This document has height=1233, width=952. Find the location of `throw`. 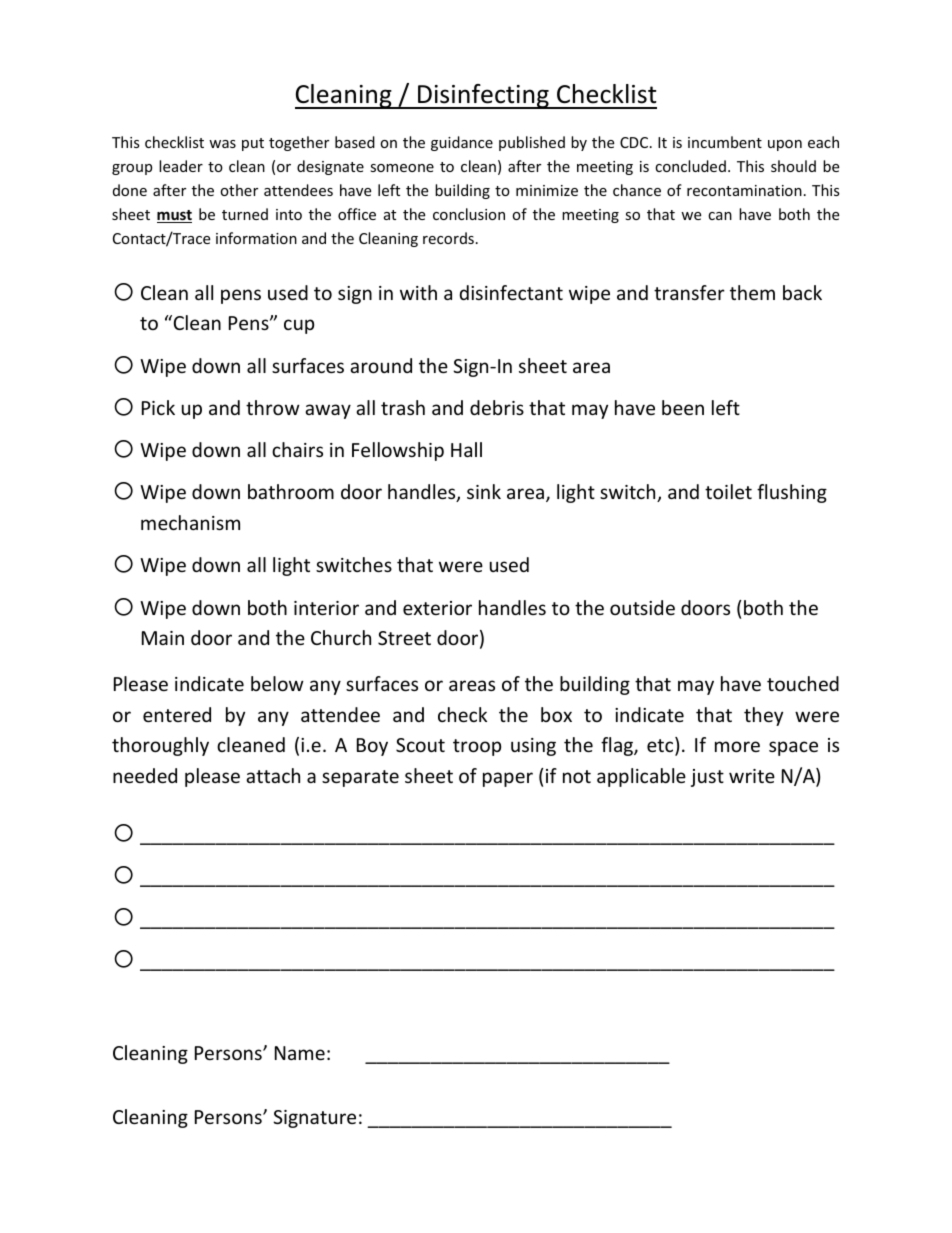

throw is located at coordinates (273, 407).
